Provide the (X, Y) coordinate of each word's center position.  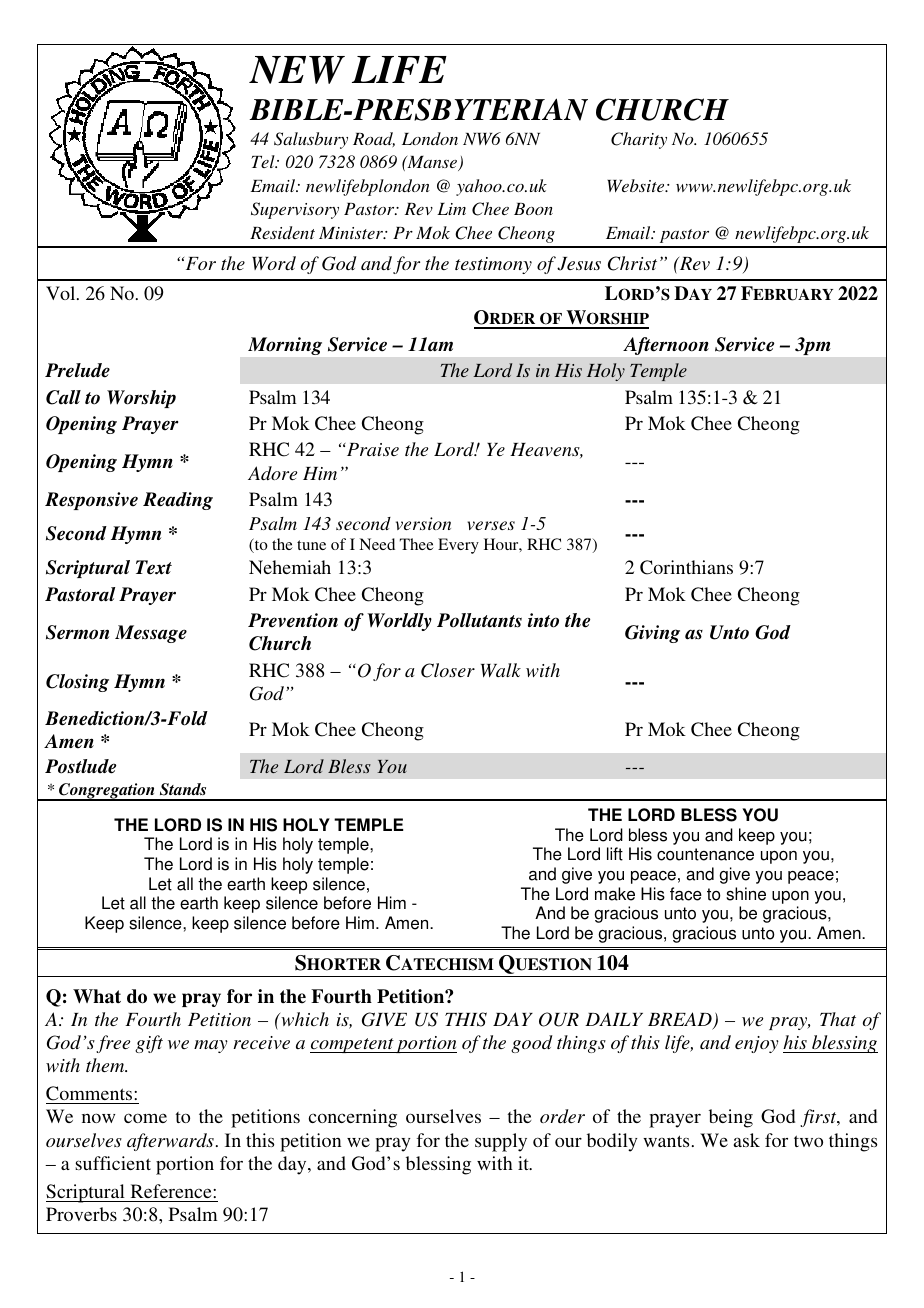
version (423, 523)
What (97, 996)
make (615, 894)
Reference (172, 1191)
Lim (451, 209)
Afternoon (666, 346)
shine (746, 894)
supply (501, 1142)
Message (151, 634)
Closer (448, 670)
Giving (652, 634)
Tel (264, 161)
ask (747, 1140)
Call (63, 397)
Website (637, 185)
